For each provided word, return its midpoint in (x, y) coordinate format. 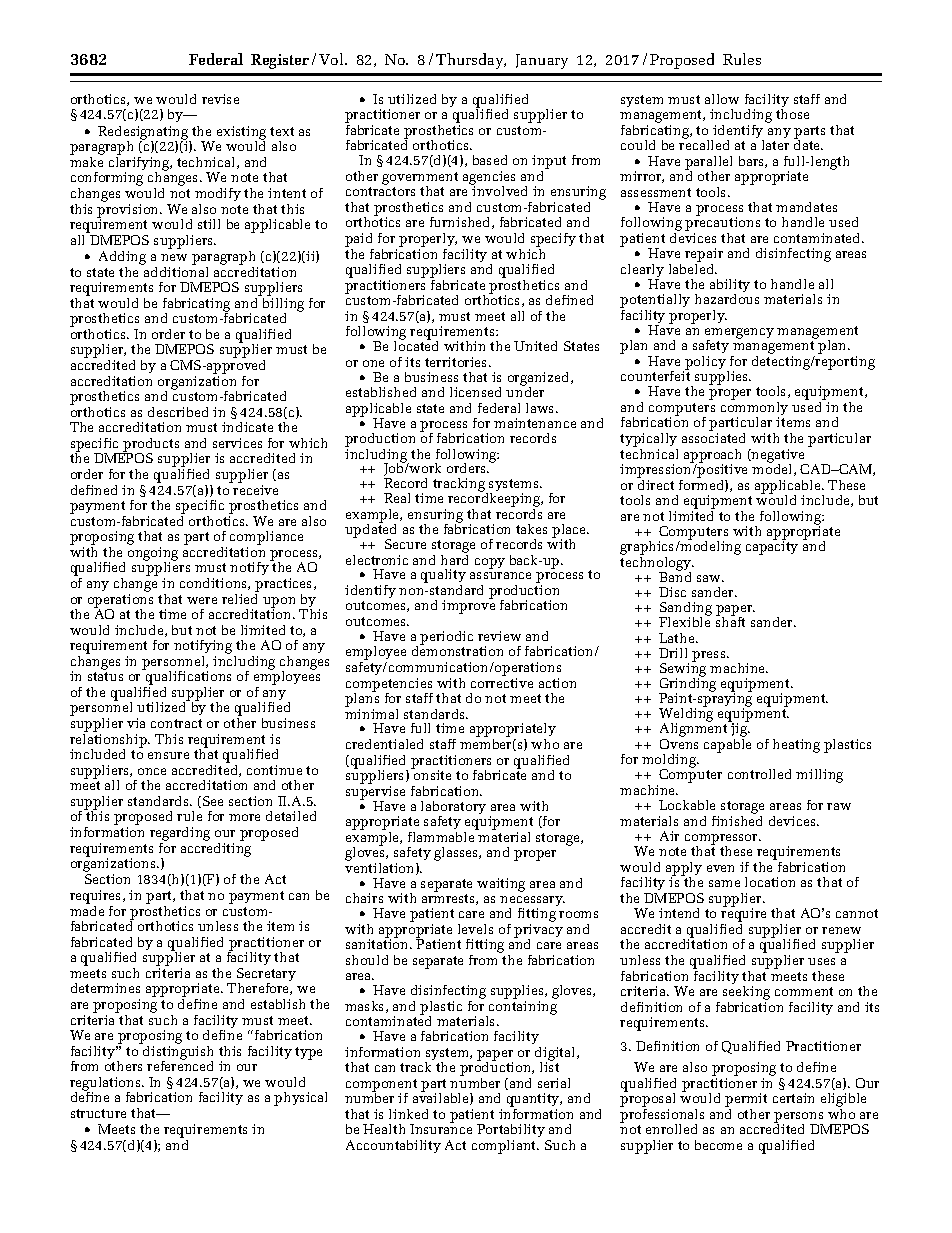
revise (220, 99)
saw (710, 578)
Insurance (441, 1129)
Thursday (471, 61)
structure (98, 1113)
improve (468, 607)
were (202, 600)
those (792, 114)
